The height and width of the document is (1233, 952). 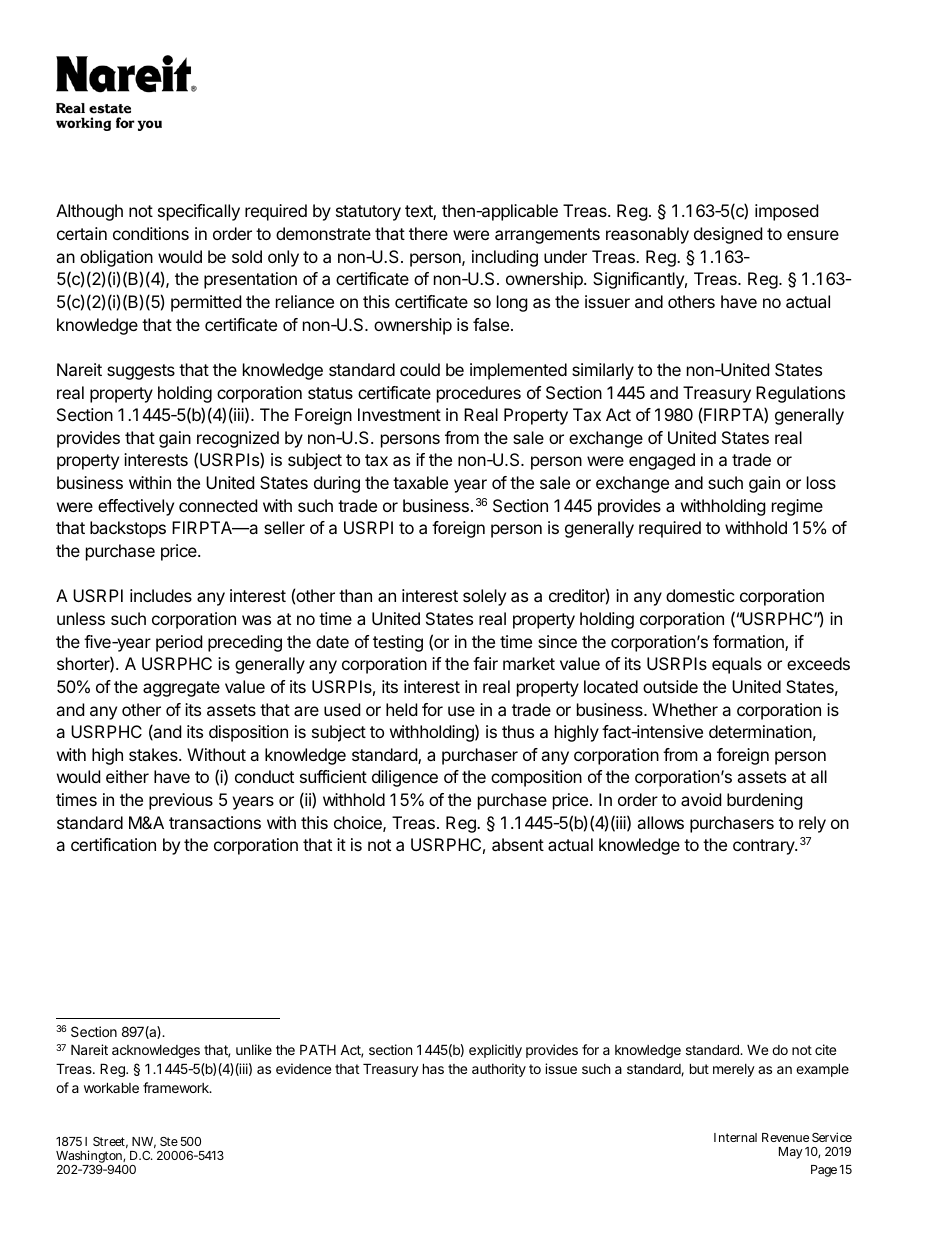 What do you see at coordinates (181, 801) in the document?
I see `previous` at bounding box center [181, 801].
